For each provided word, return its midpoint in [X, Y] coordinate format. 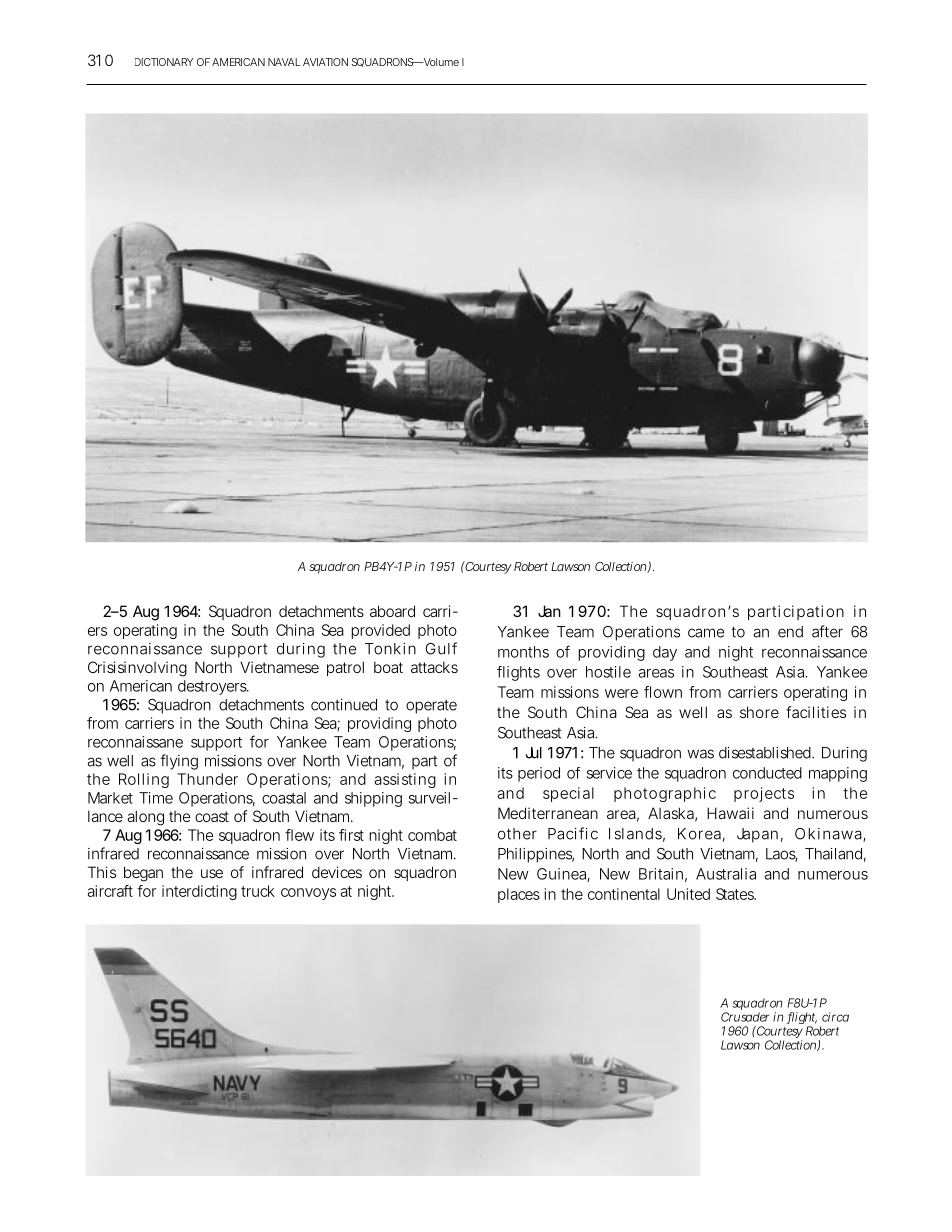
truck [258, 891]
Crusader [745, 1017]
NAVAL [284, 62]
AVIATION [325, 62]
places [519, 895]
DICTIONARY [164, 62]
